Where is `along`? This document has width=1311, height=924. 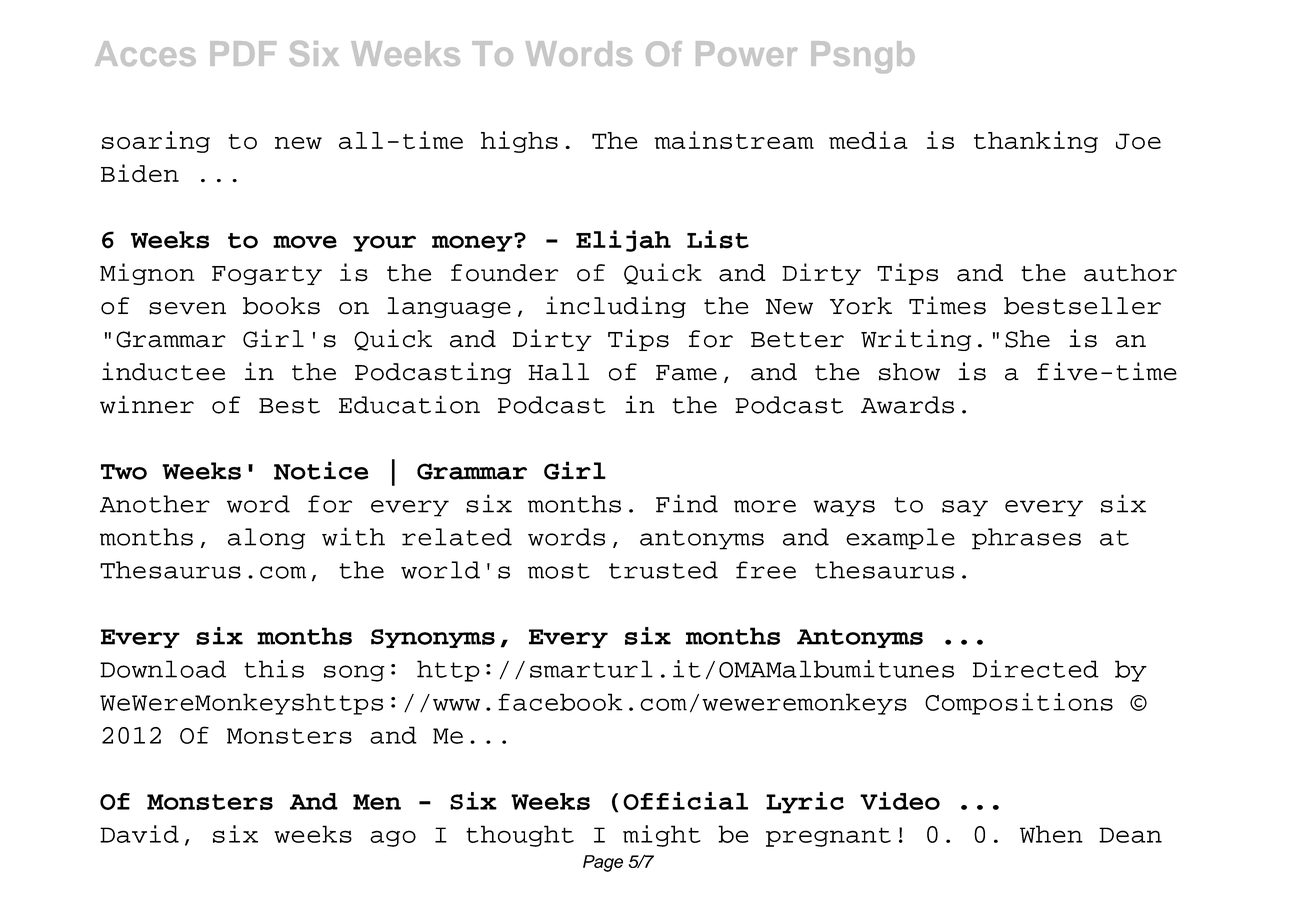 along is located at coordinates (266, 539).
